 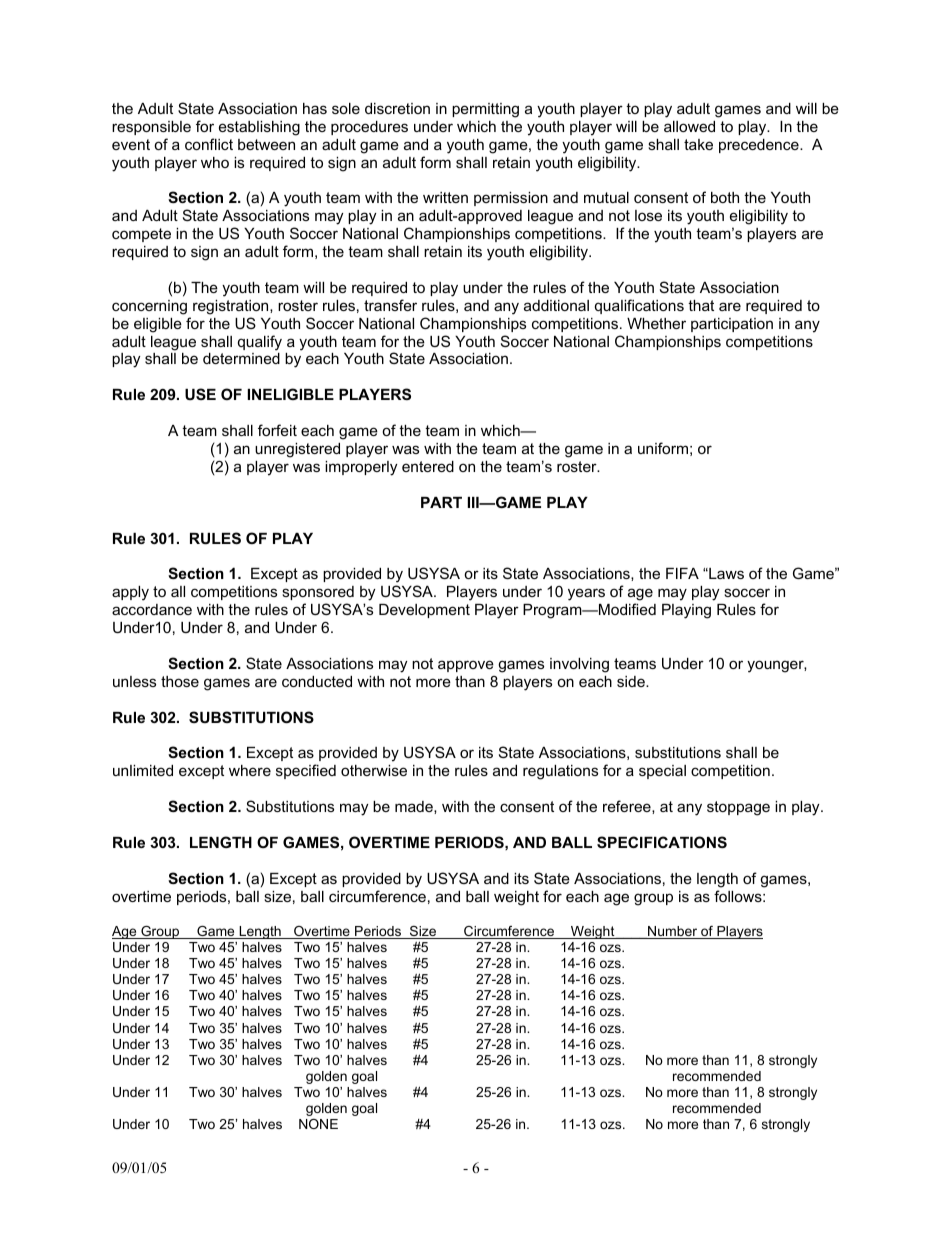 I want to click on Development, so click(x=424, y=611).
